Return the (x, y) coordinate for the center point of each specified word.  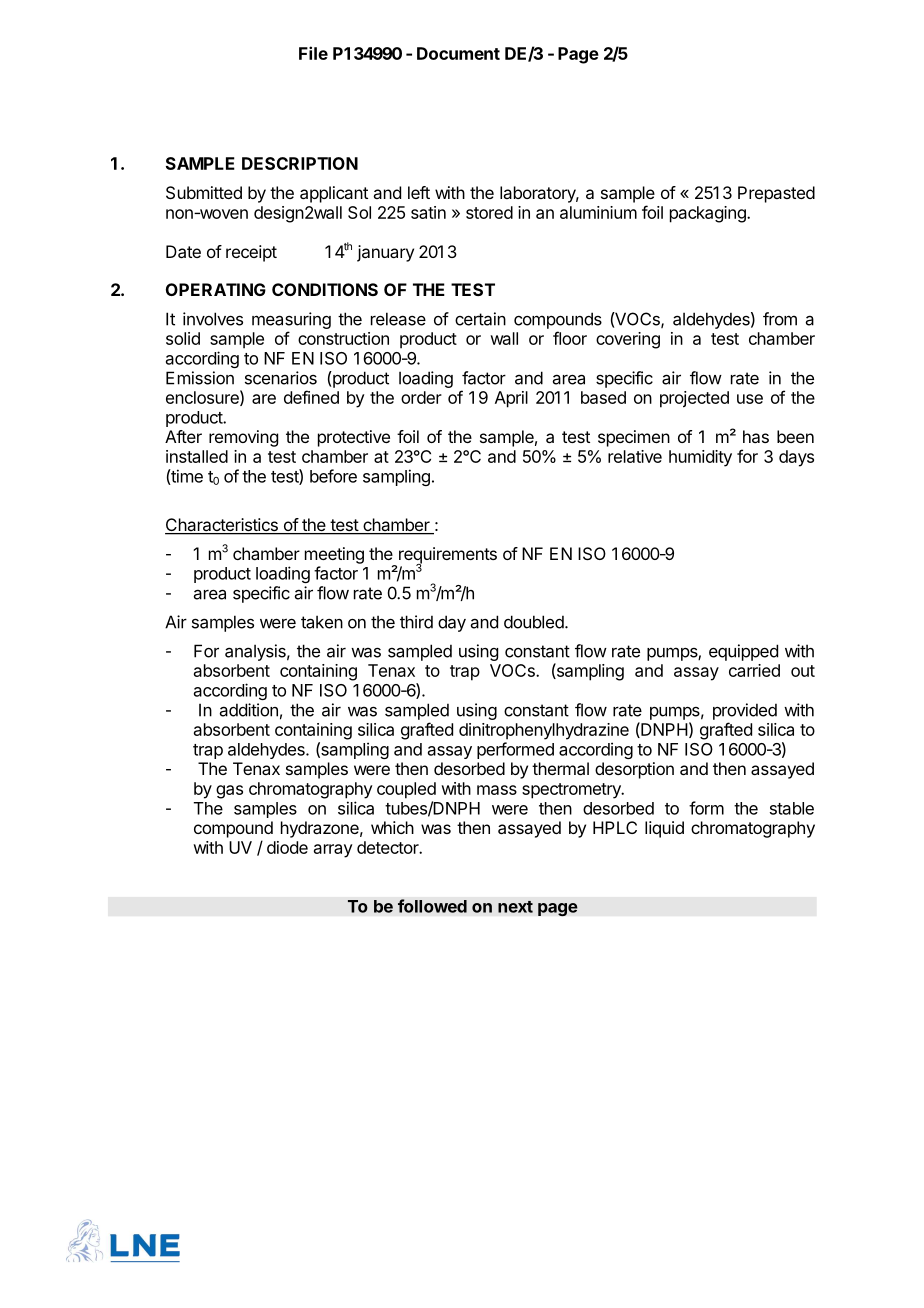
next (515, 907)
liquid (664, 829)
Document (458, 53)
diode (287, 847)
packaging (709, 214)
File (313, 53)
